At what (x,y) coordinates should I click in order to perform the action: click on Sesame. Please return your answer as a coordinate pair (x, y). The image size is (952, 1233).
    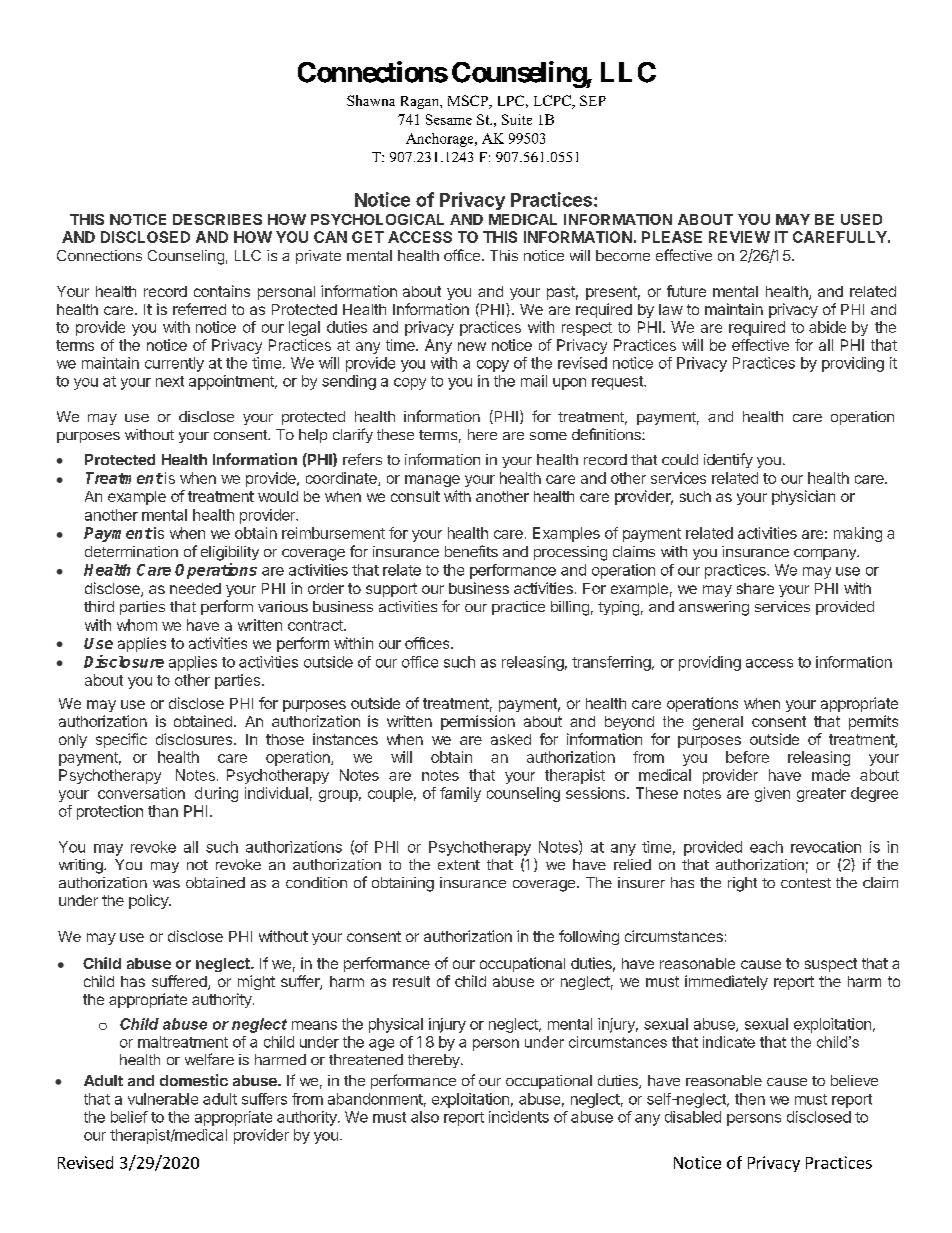
    Looking at the image, I should click on (449, 119).
